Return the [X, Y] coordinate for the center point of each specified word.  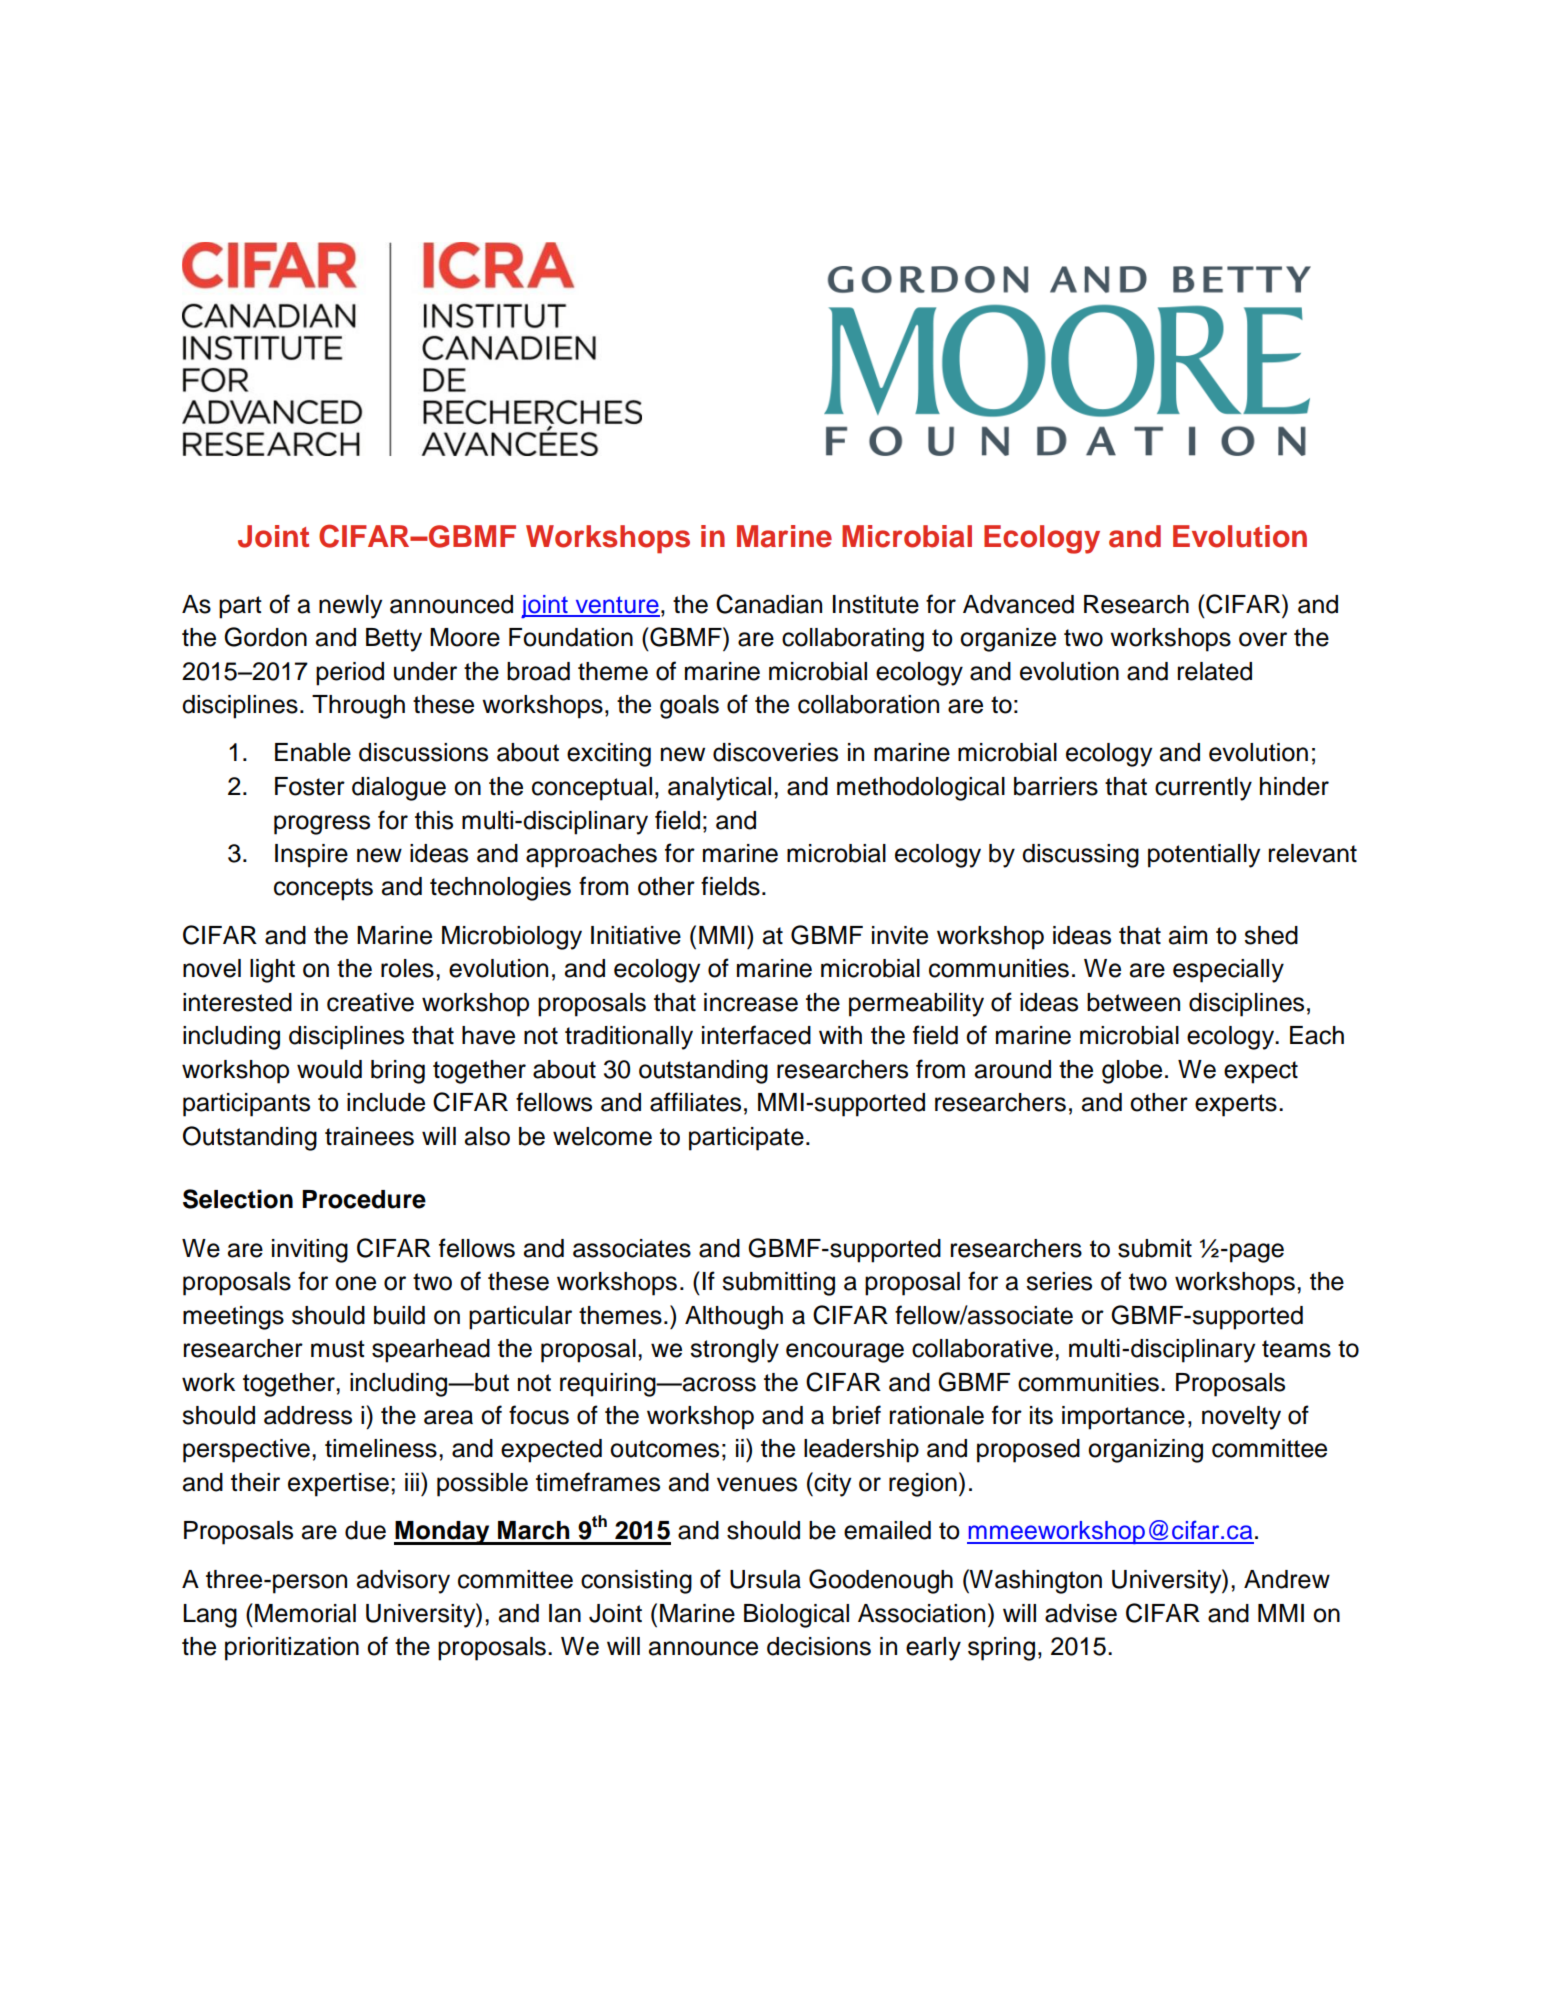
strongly [734, 1351]
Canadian [769, 604]
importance [1123, 1418]
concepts [323, 889]
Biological [796, 1616]
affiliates [695, 1102]
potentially [1204, 856]
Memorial [305, 1613]
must [338, 1349]
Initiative [636, 935]
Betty [394, 640]
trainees [369, 1136]
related [1215, 671]
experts [1236, 1105]
